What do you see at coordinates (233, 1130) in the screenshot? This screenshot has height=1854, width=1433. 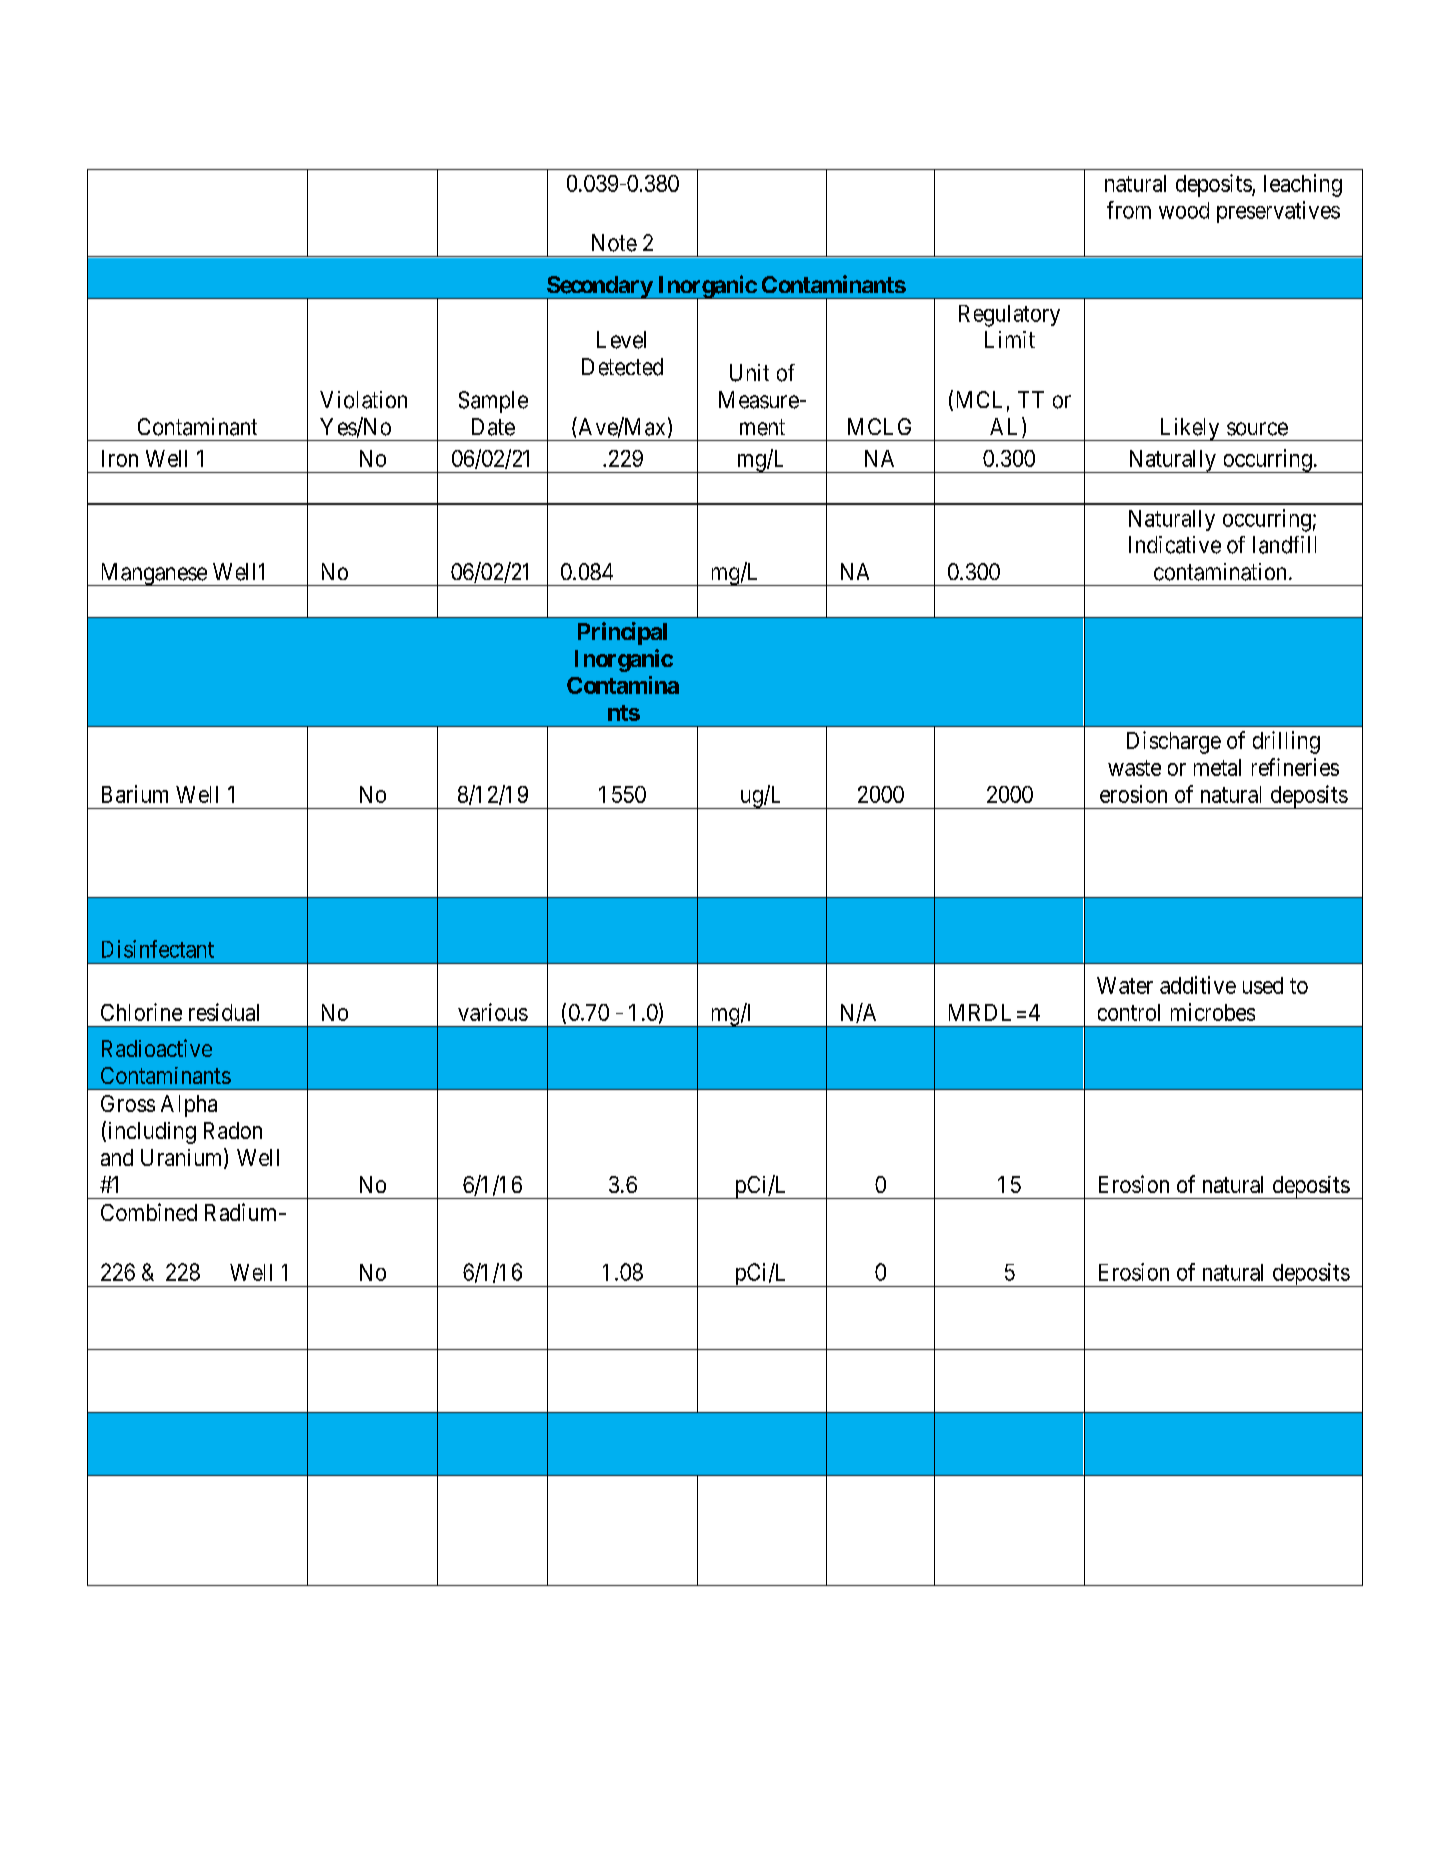 I see `Radon` at bounding box center [233, 1130].
